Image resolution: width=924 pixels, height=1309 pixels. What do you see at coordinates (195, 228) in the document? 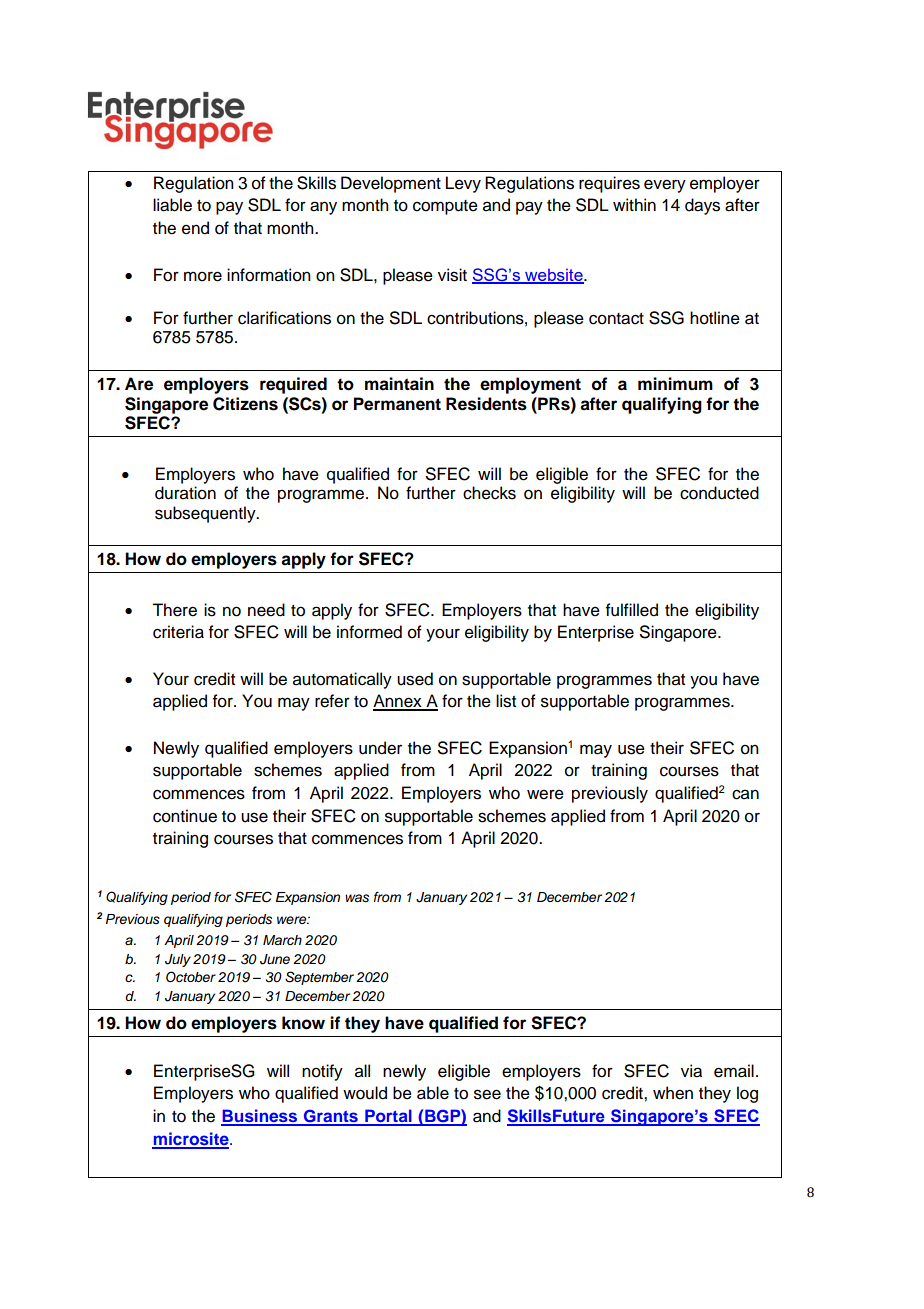
I see `end` at bounding box center [195, 228].
